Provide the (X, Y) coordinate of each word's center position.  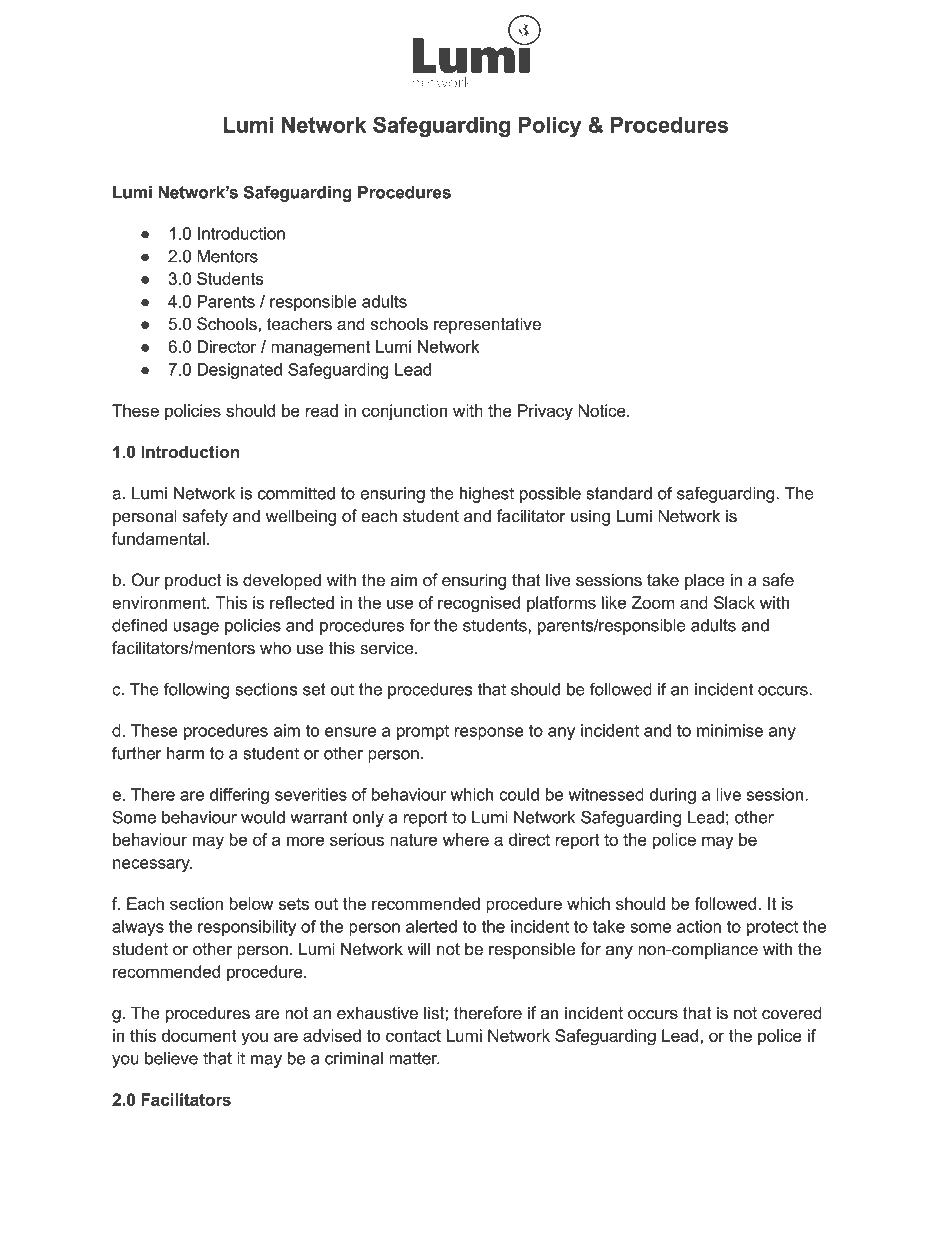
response (489, 733)
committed (296, 493)
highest (487, 495)
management (320, 349)
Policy (550, 127)
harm (185, 753)
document (199, 1035)
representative (487, 325)
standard (619, 493)
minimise (730, 730)
